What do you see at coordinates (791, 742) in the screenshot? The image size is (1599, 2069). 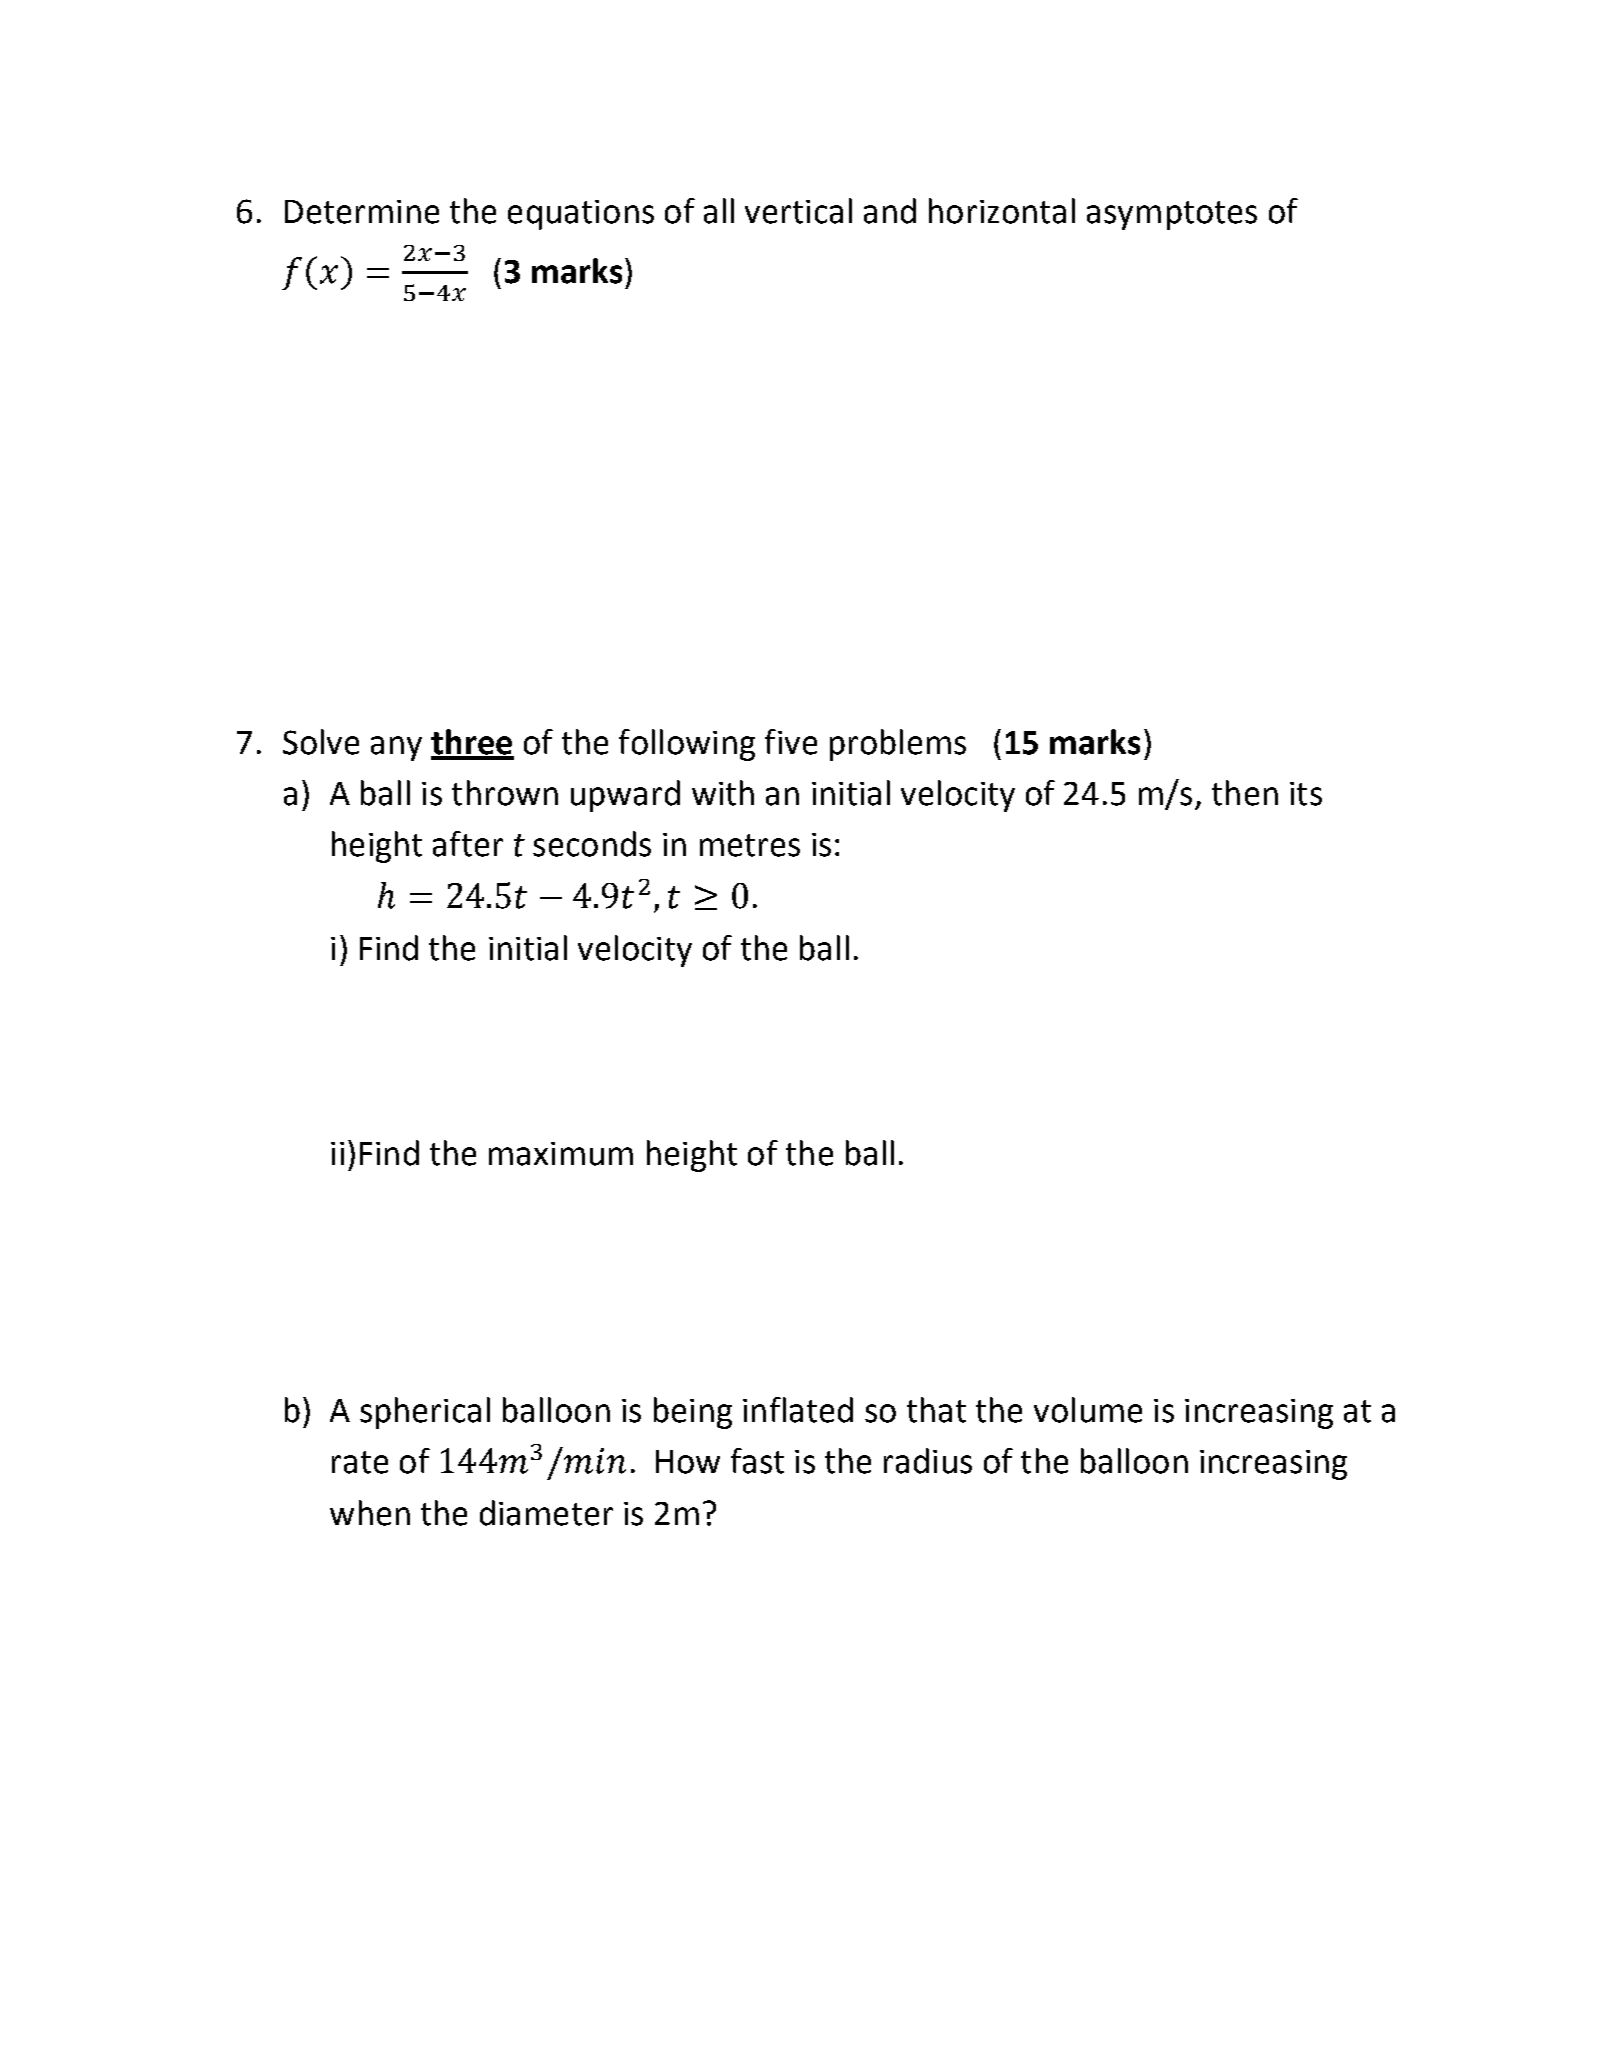 I see `five` at bounding box center [791, 742].
